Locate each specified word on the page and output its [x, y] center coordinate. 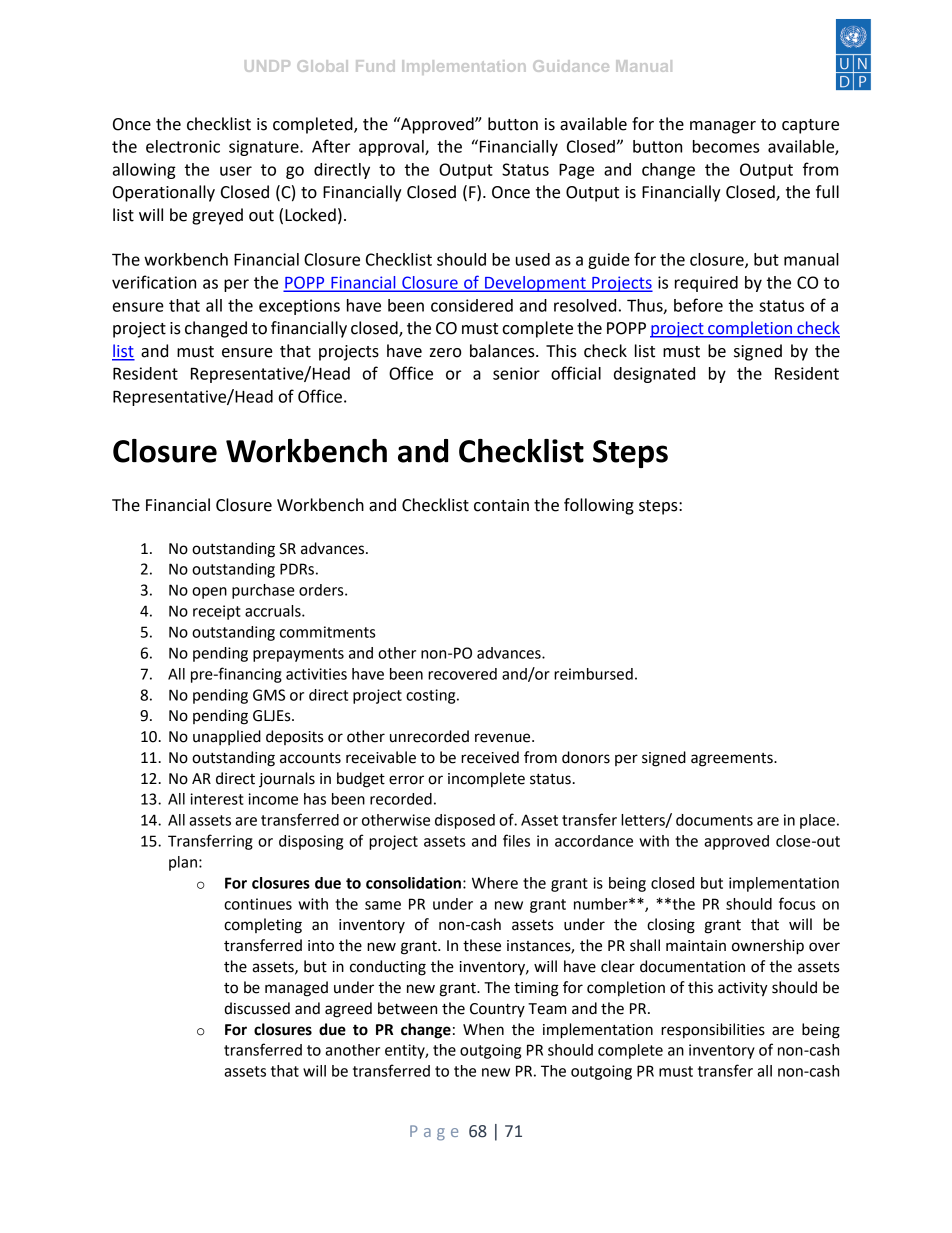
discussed [257, 1008]
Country [497, 1010]
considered [472, 305]
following [599, 506]
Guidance [571, 66]
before [698, 305]
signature [265, 148]
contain [501, 505]
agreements [733, 760]
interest [217, 799]
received [490, 757]
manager [723, 127]
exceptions [299, 307]
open [209, 593]
